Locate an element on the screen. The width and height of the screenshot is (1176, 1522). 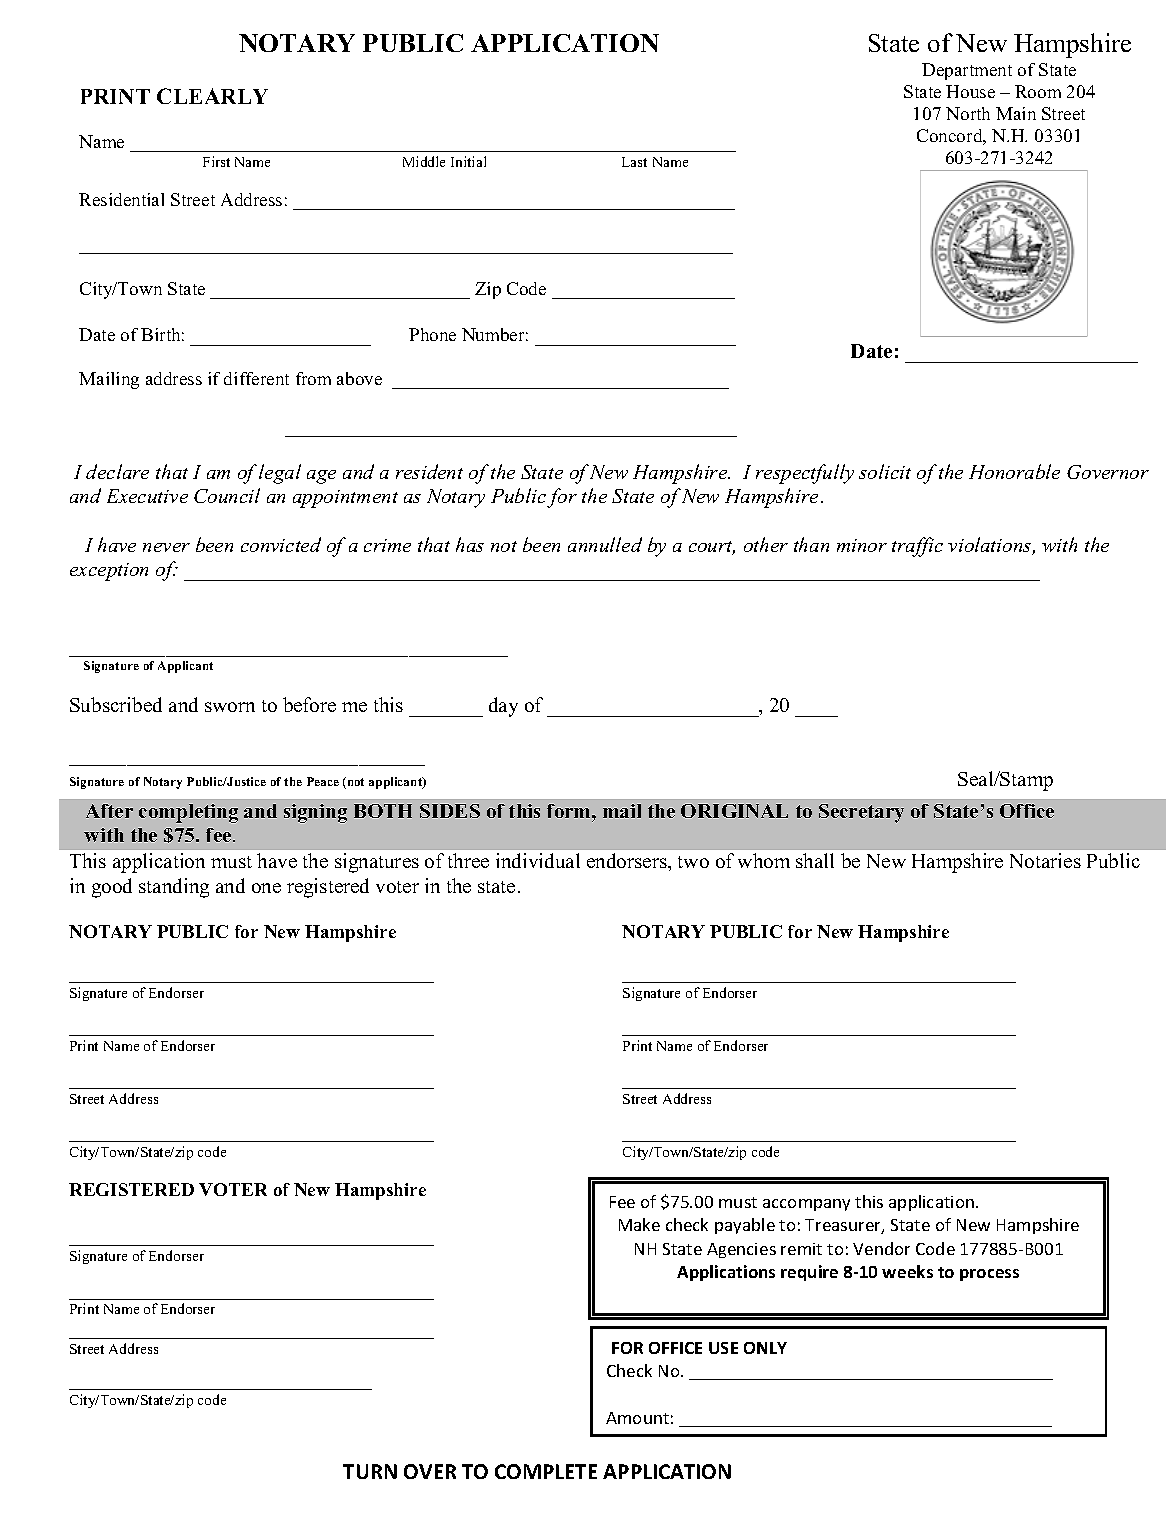
North is located at coordinates (968, 113).
